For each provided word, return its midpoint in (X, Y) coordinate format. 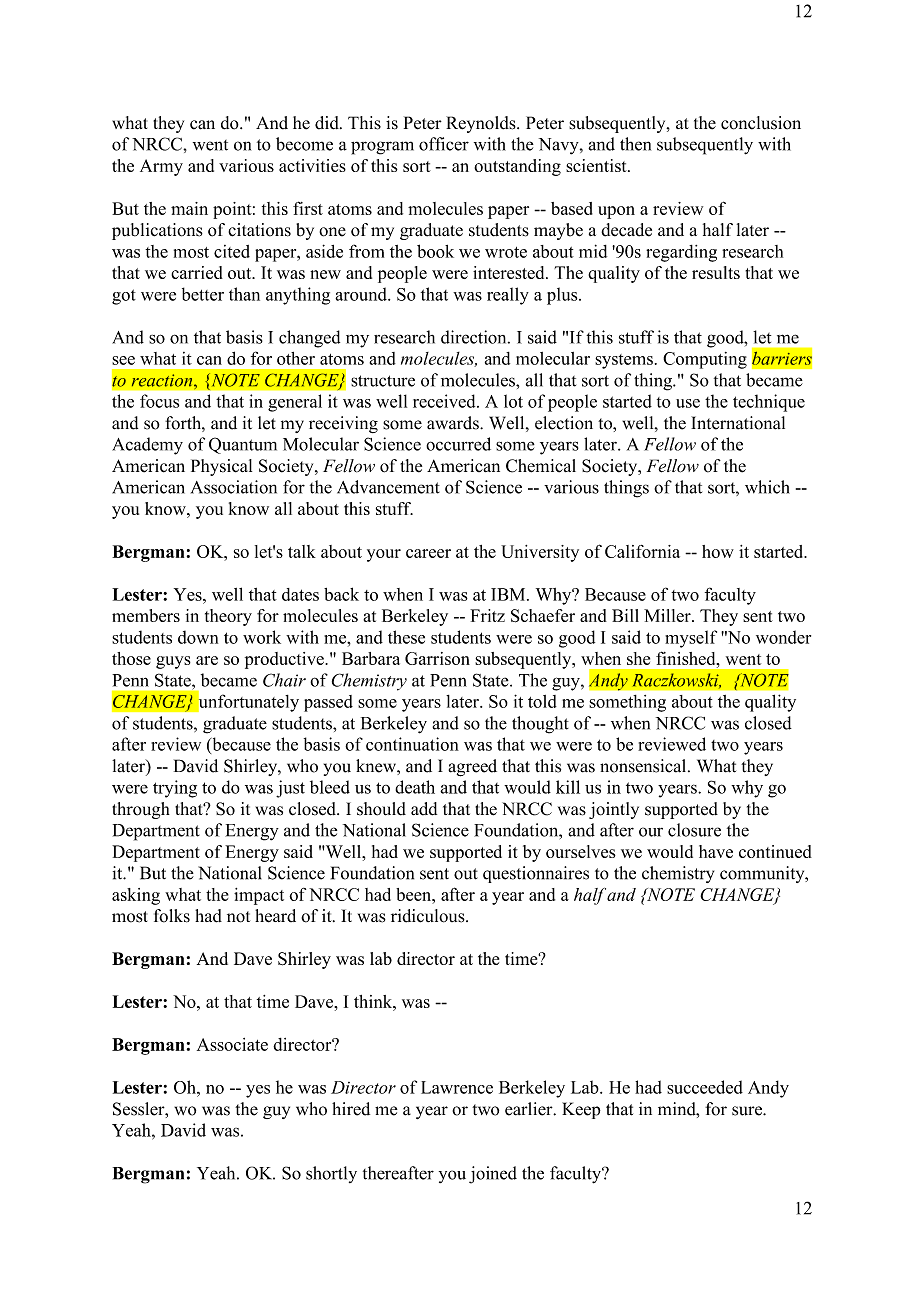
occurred (458, 444)
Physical (221, 467)
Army (161, 167)
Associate (232, 1044)
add (424, 809)
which (767, 487)
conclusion (761, 123)
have (716, 851)
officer (444, 144)
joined (493, 1175)
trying (175, 789)
